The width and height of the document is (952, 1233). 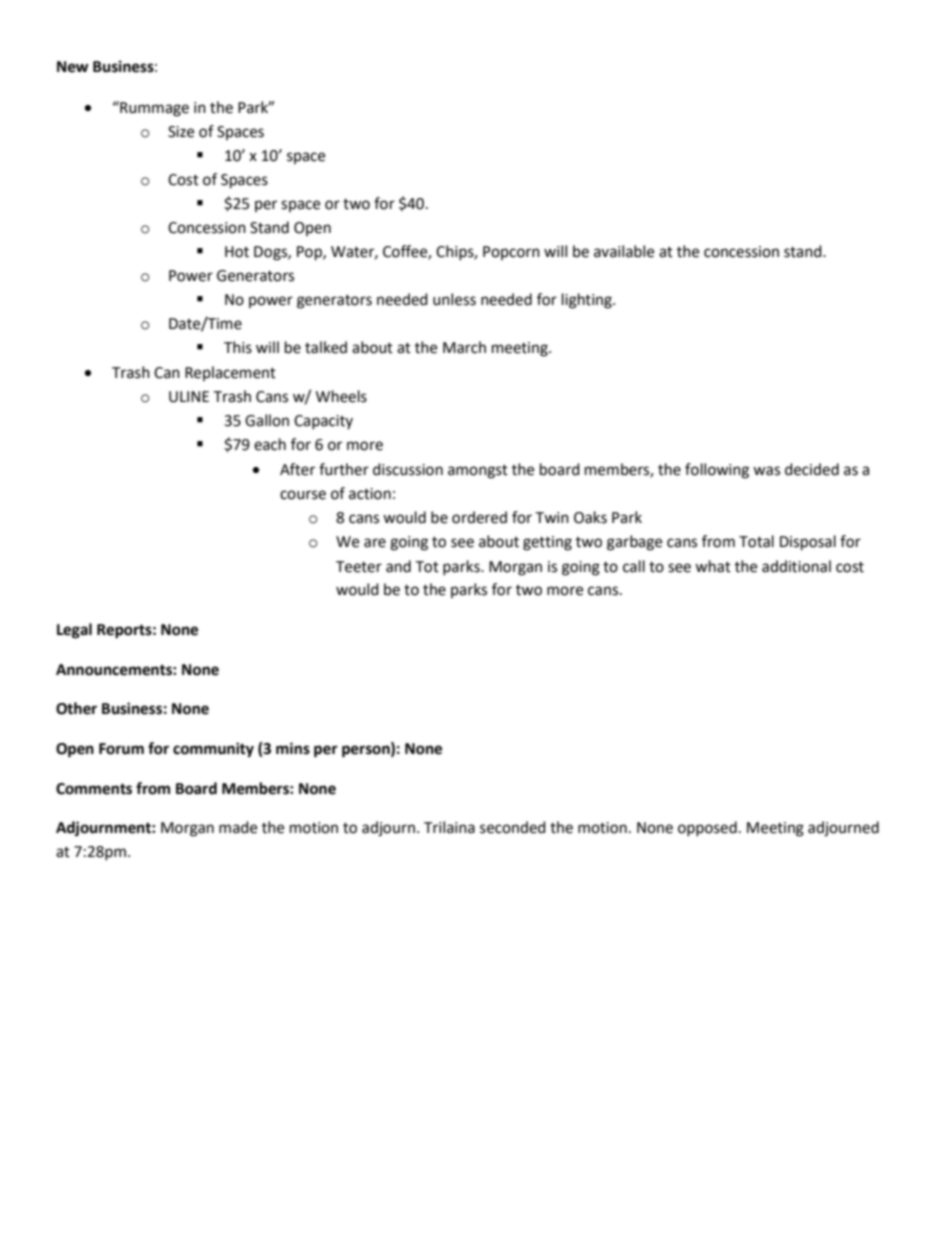 What do you see at coordinates (237, 252) in the document?
I see `Hot` at bounding box center [237, 252].
